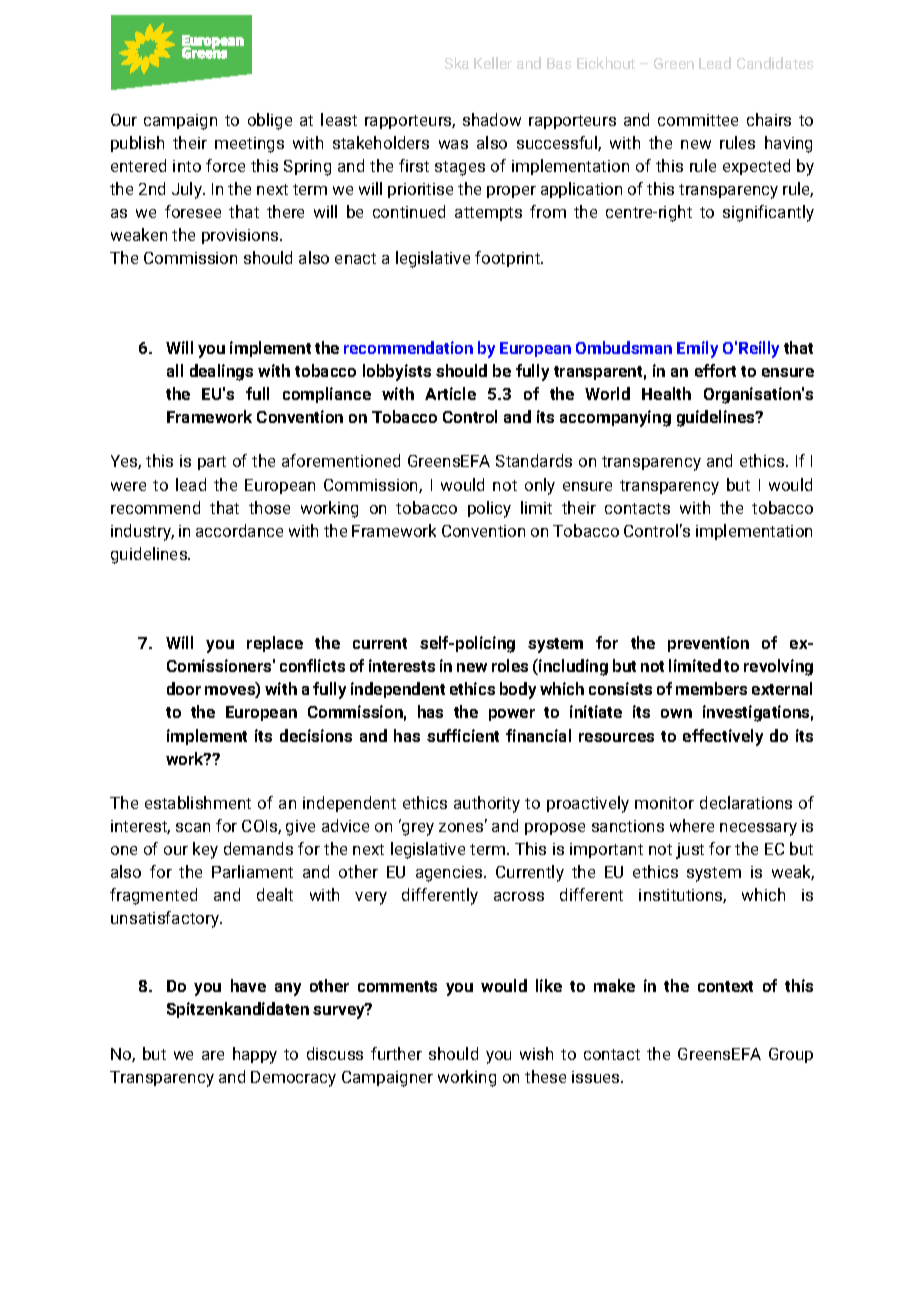  What do you see at coordinates (462, 826) in the page?
I see `zones` at bounding box center [462, 826].
